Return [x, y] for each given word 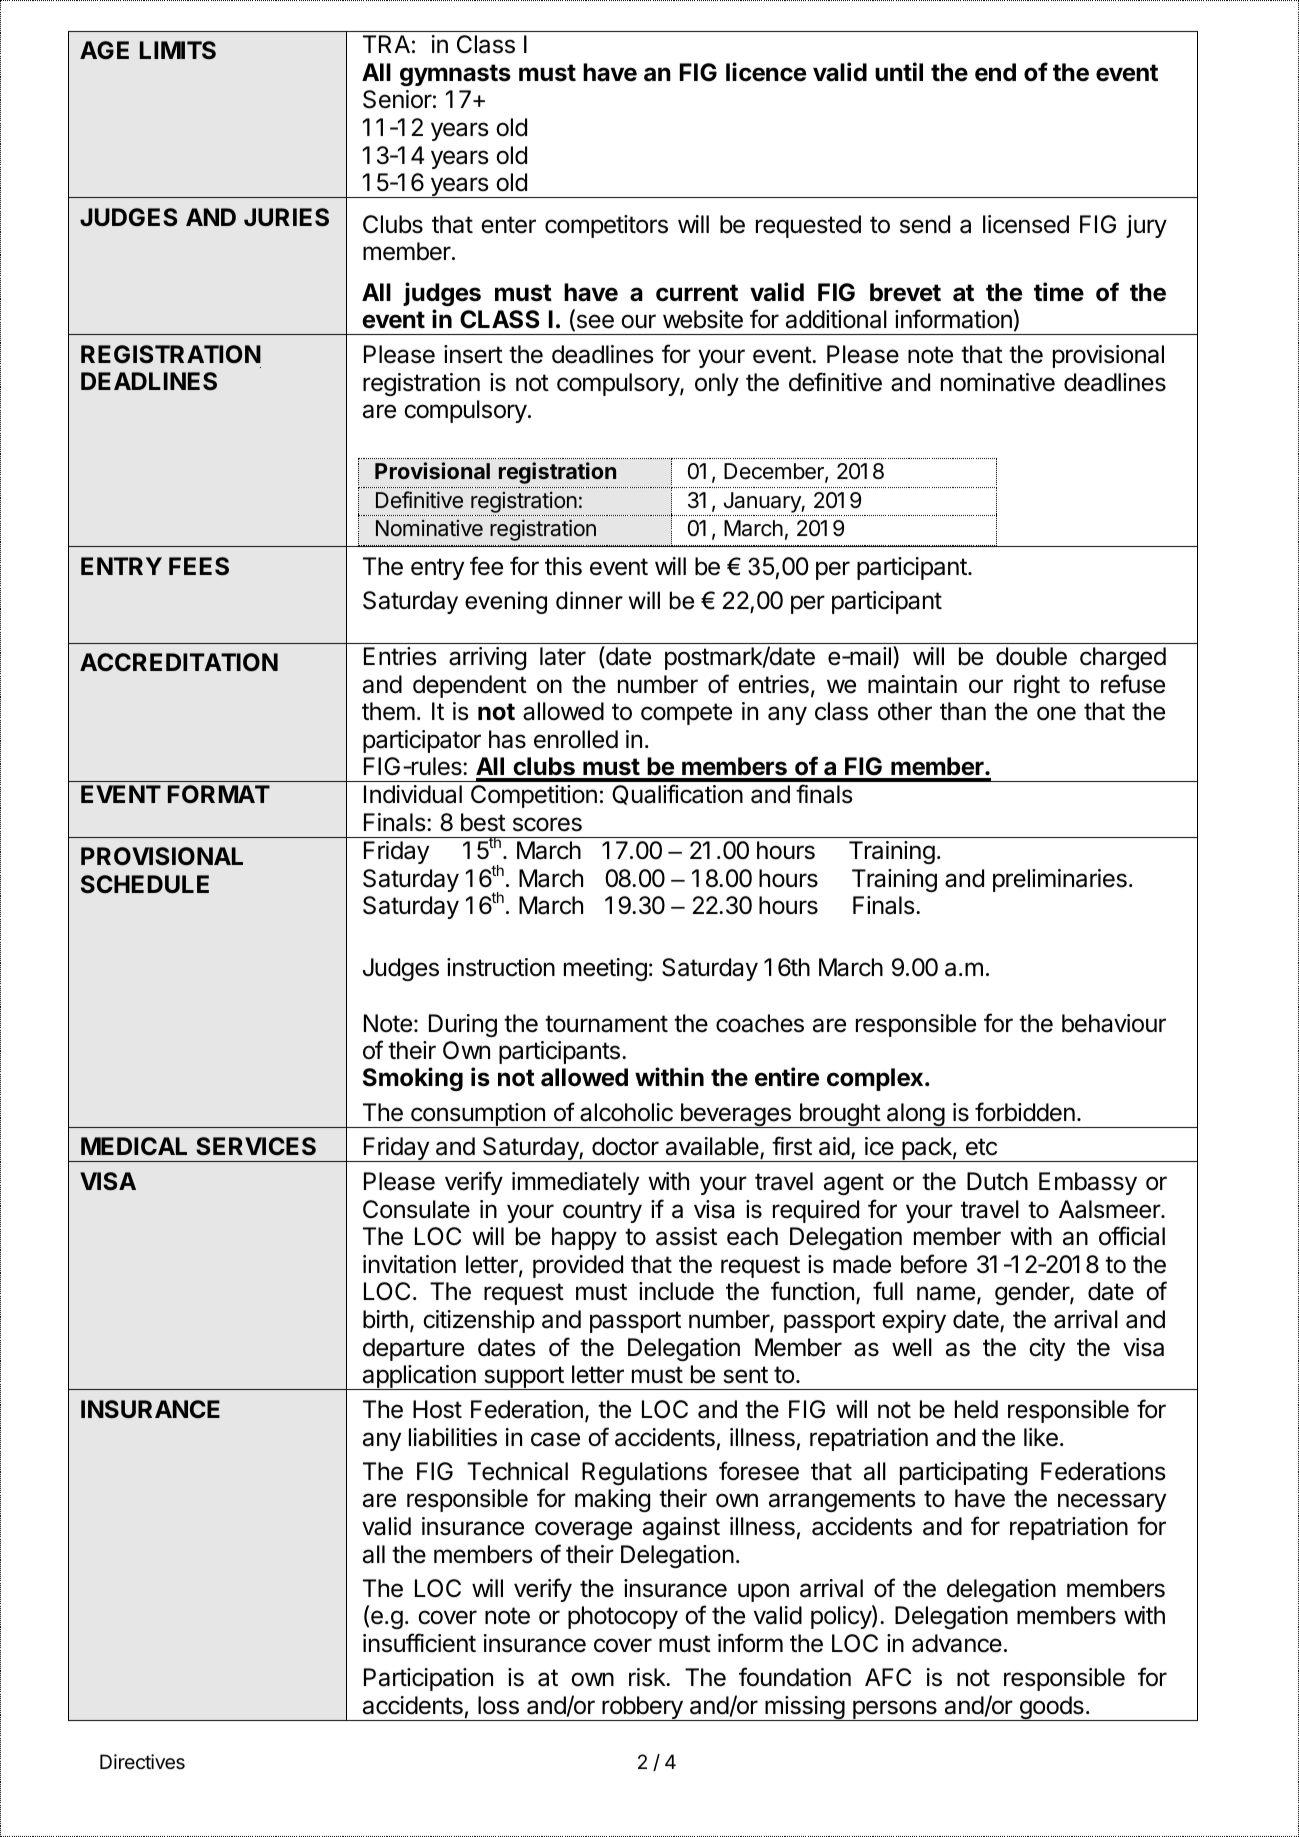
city [1047, 1349]
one [1056, 713]
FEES [199, 566]
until [899, 71]
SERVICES [256, 1146]
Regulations [644, 1473]
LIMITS [178, 50]
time [1059, 292]
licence [766, 72]
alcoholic [626, 1112]
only [717, 384]
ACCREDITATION [179, 662]
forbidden [1025, 1112]
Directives [142, 1762]
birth [385, 1319]
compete [686, 714]
